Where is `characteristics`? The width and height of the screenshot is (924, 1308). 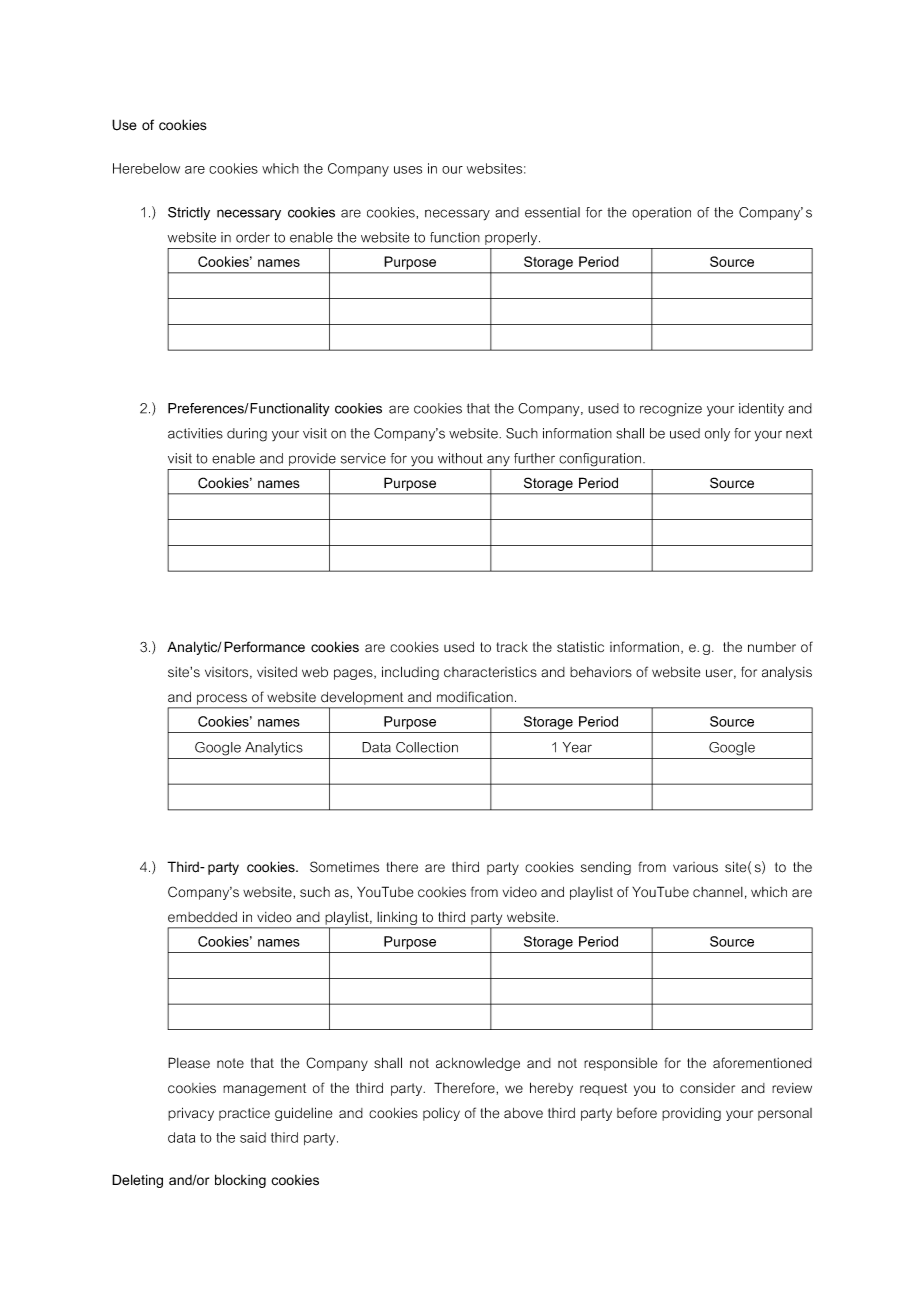 characteristics is located at coordinates (490, 672).
